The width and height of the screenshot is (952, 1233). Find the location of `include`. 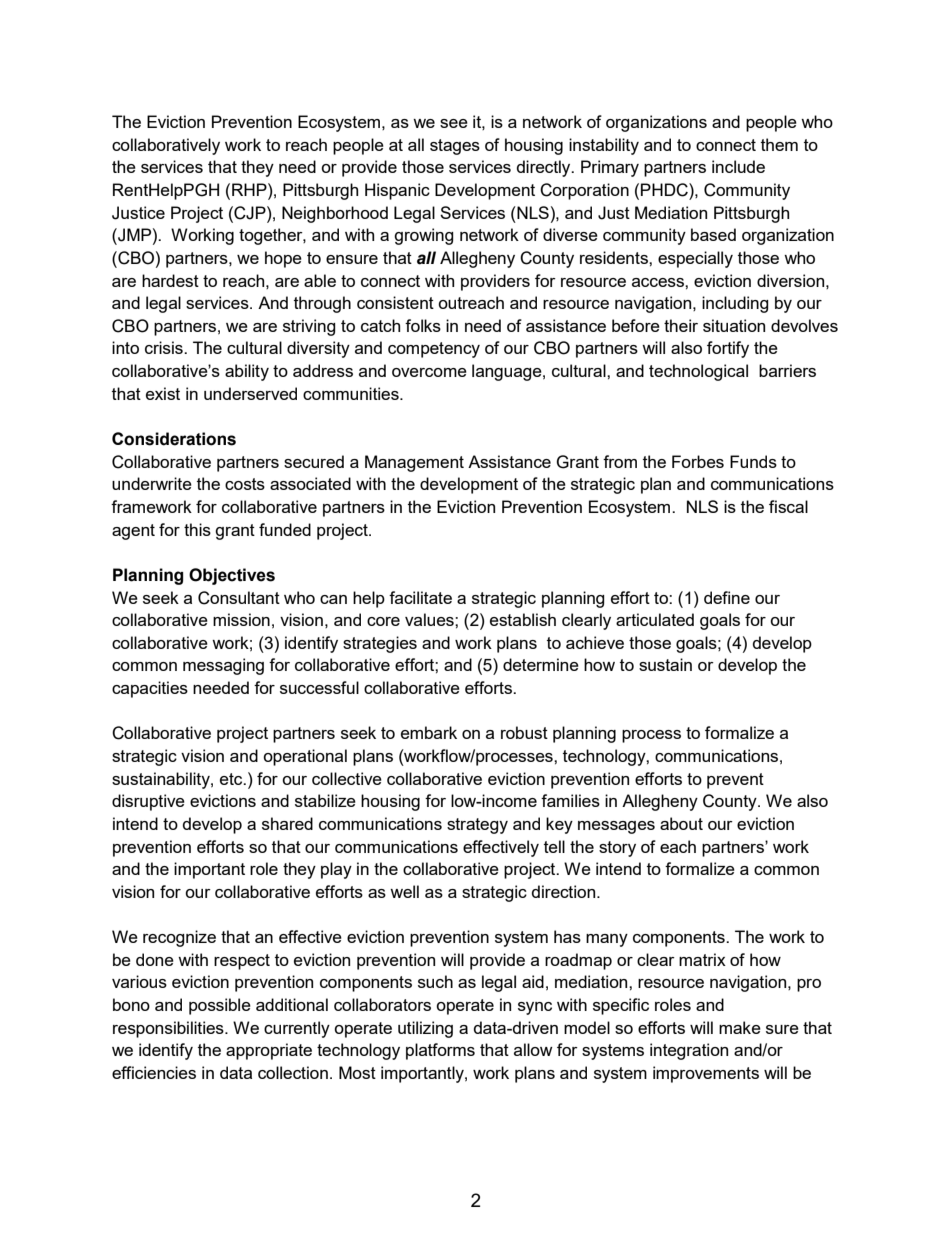

include is located at coordinates (738, 166).
